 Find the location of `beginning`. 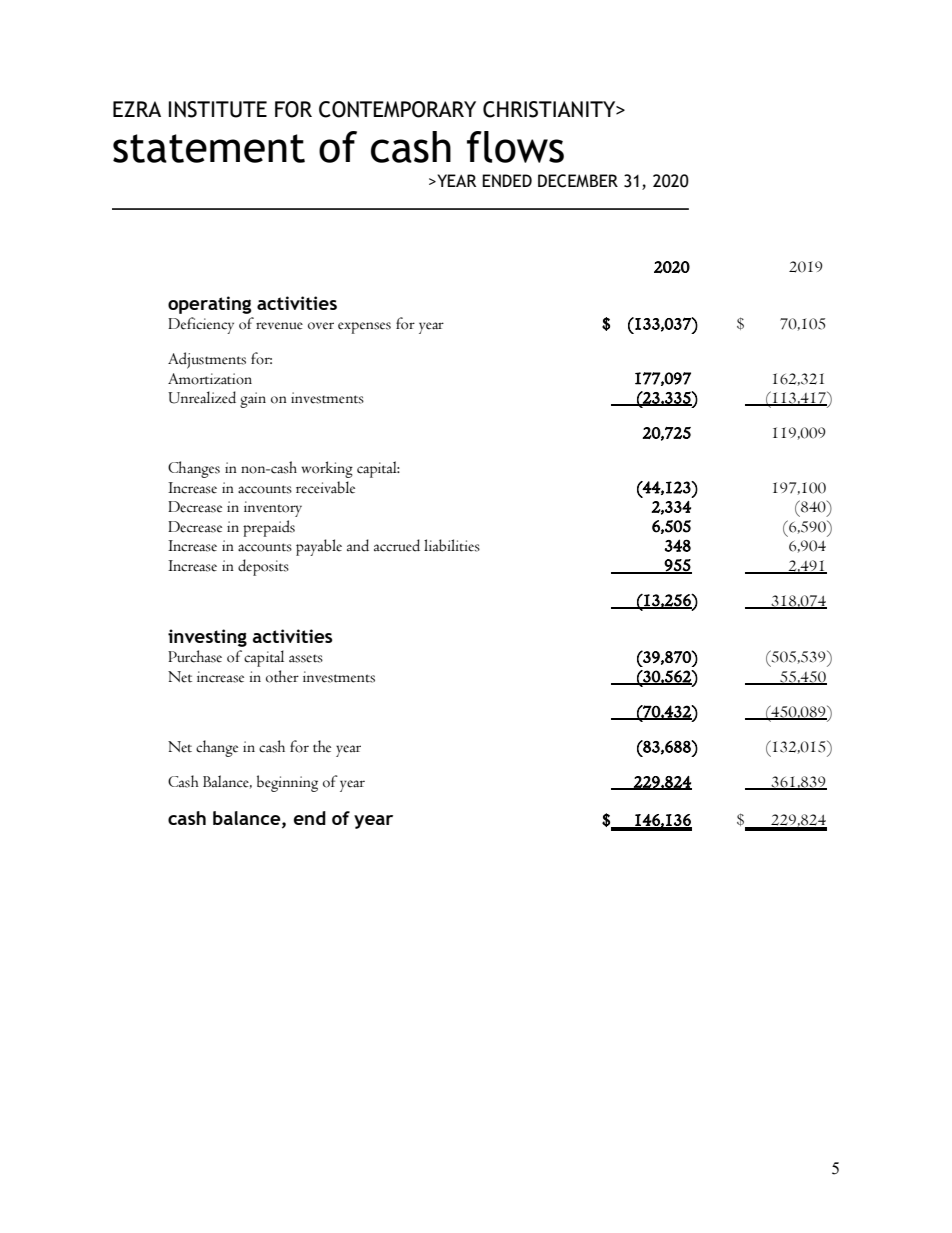

beginning is located at coordinates (287, 783).
